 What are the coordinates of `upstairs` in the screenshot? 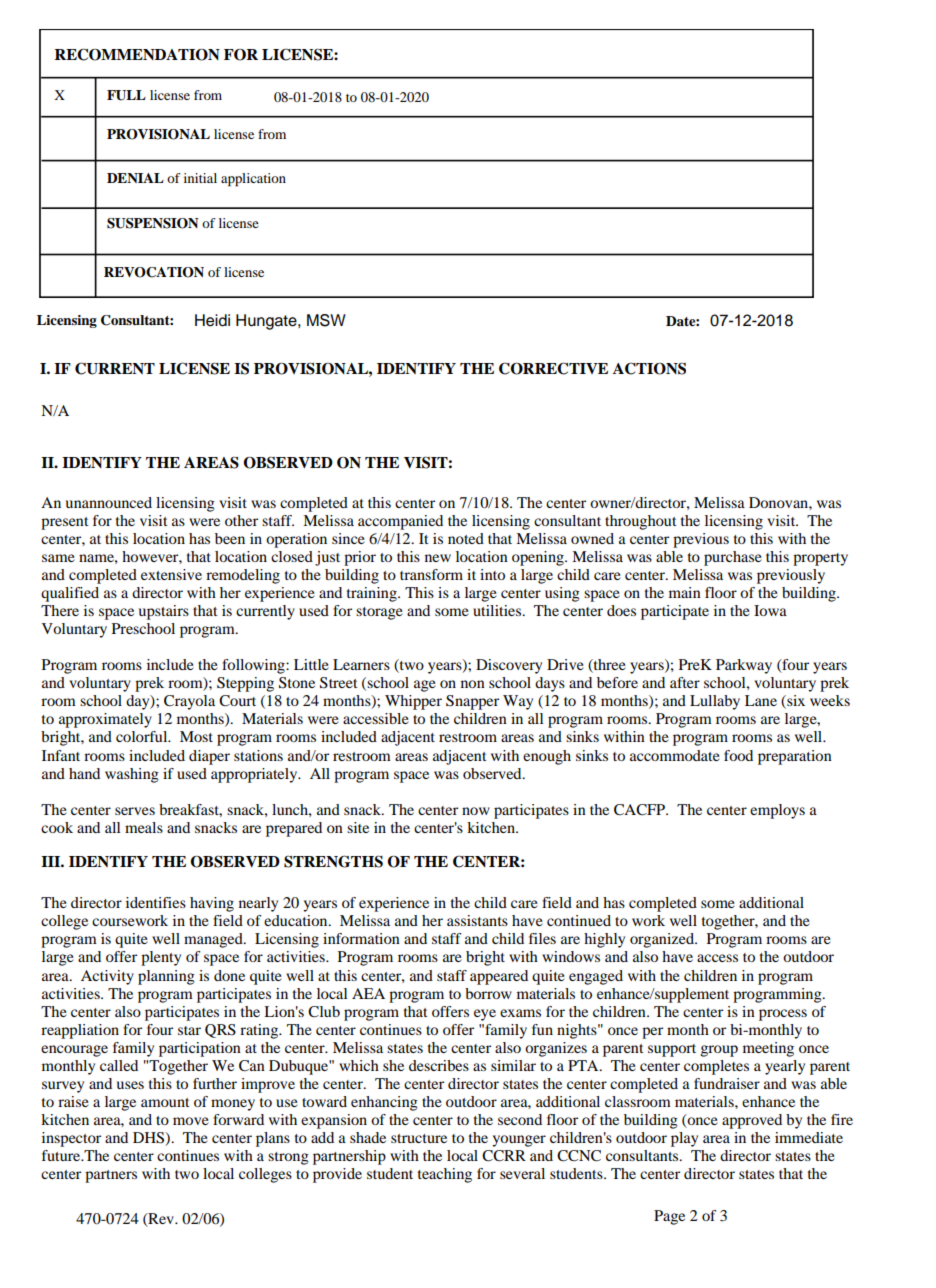 It's located at (164, 612).
